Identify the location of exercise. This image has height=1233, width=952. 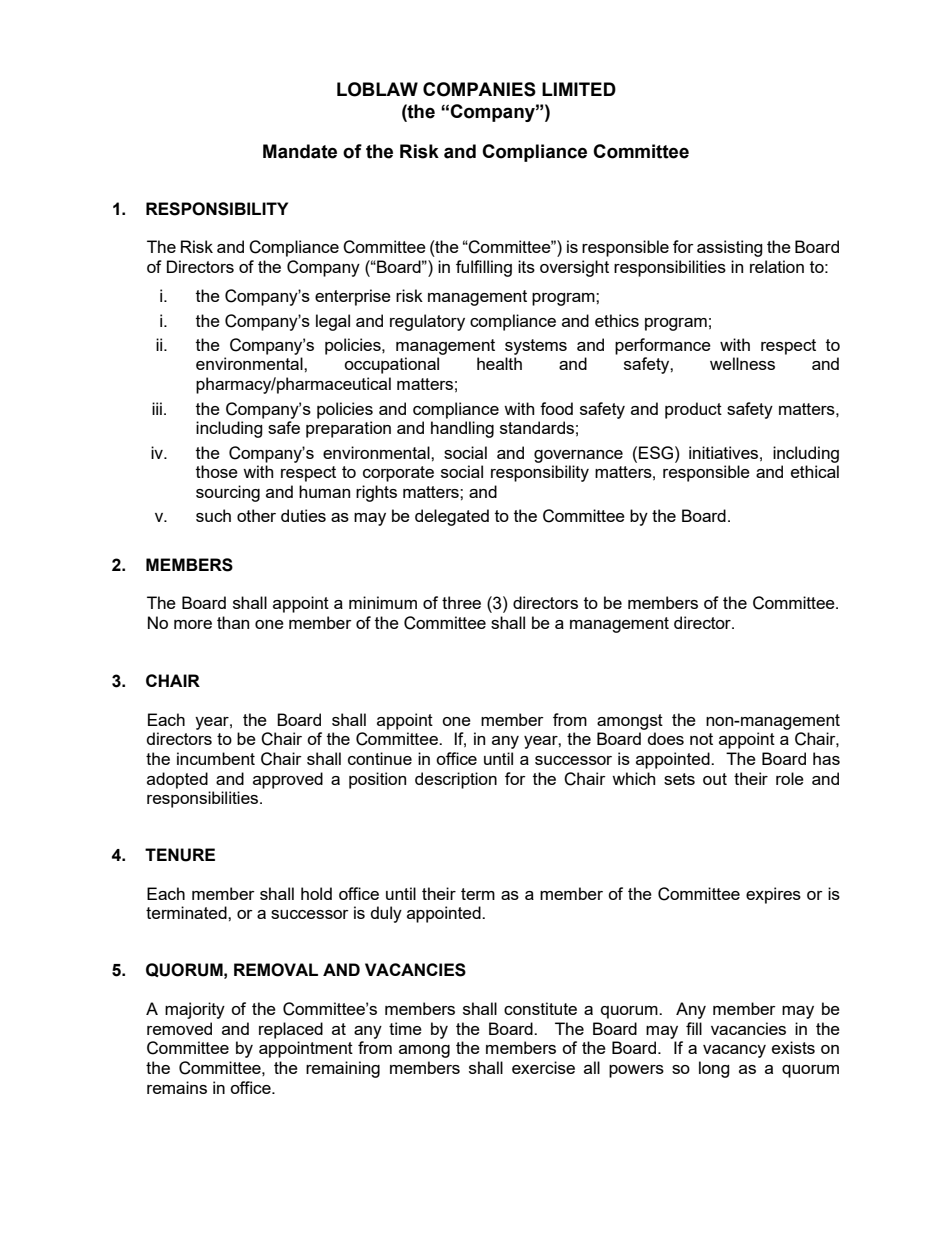
(543, 1067).
